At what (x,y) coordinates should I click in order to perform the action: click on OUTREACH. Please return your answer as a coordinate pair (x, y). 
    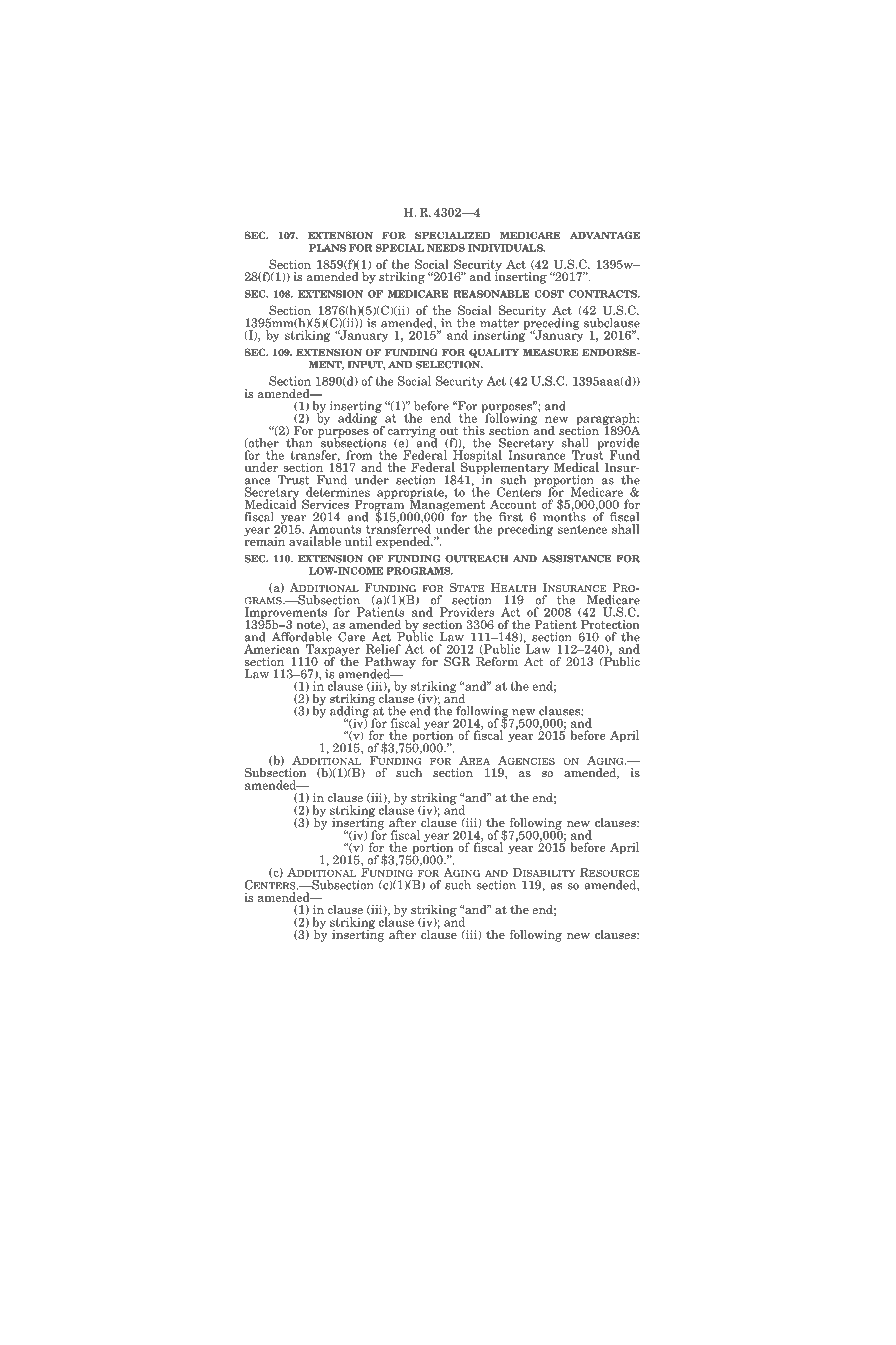
    Looking at the image, I should click on (477, 559).
